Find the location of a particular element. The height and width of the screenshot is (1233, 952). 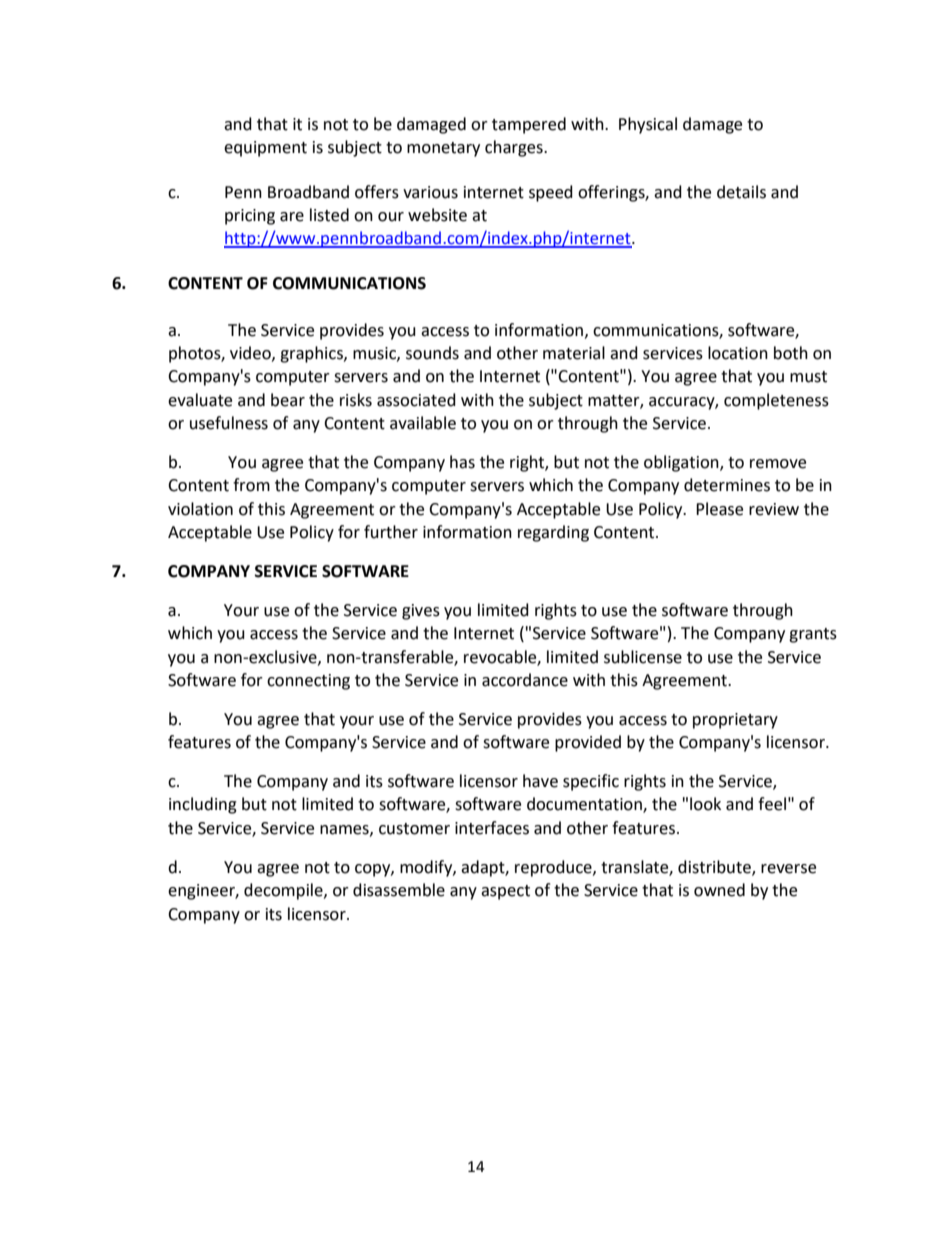

distribute is located at coordinates (715, 867).
